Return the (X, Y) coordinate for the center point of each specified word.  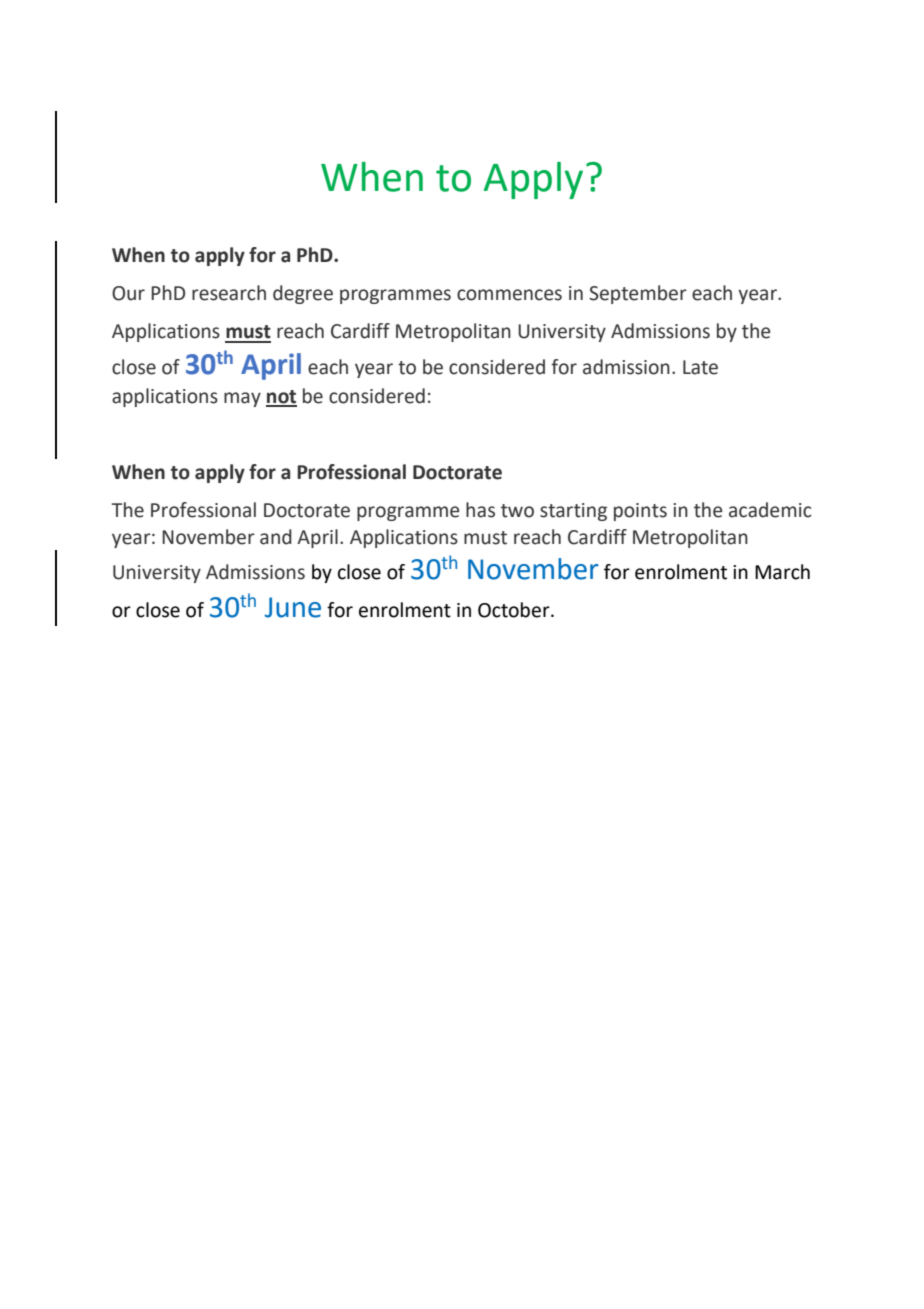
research (229, 293)
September (638, 294)
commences (509, 295)
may (242, 399)
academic (770, 510)
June (293, 607)
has (480, 510)
